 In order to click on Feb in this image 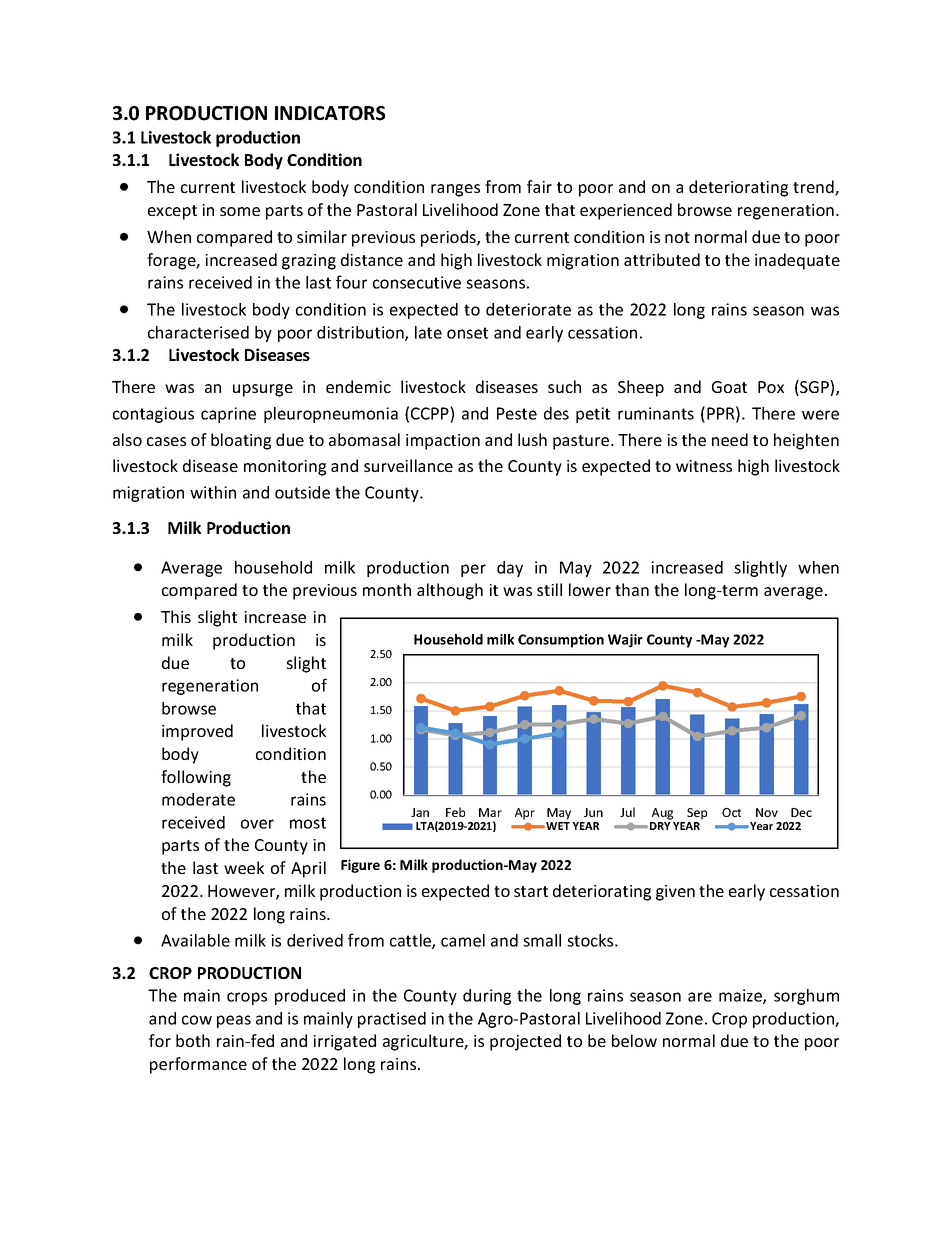, I will do `click(455, 812)`.
